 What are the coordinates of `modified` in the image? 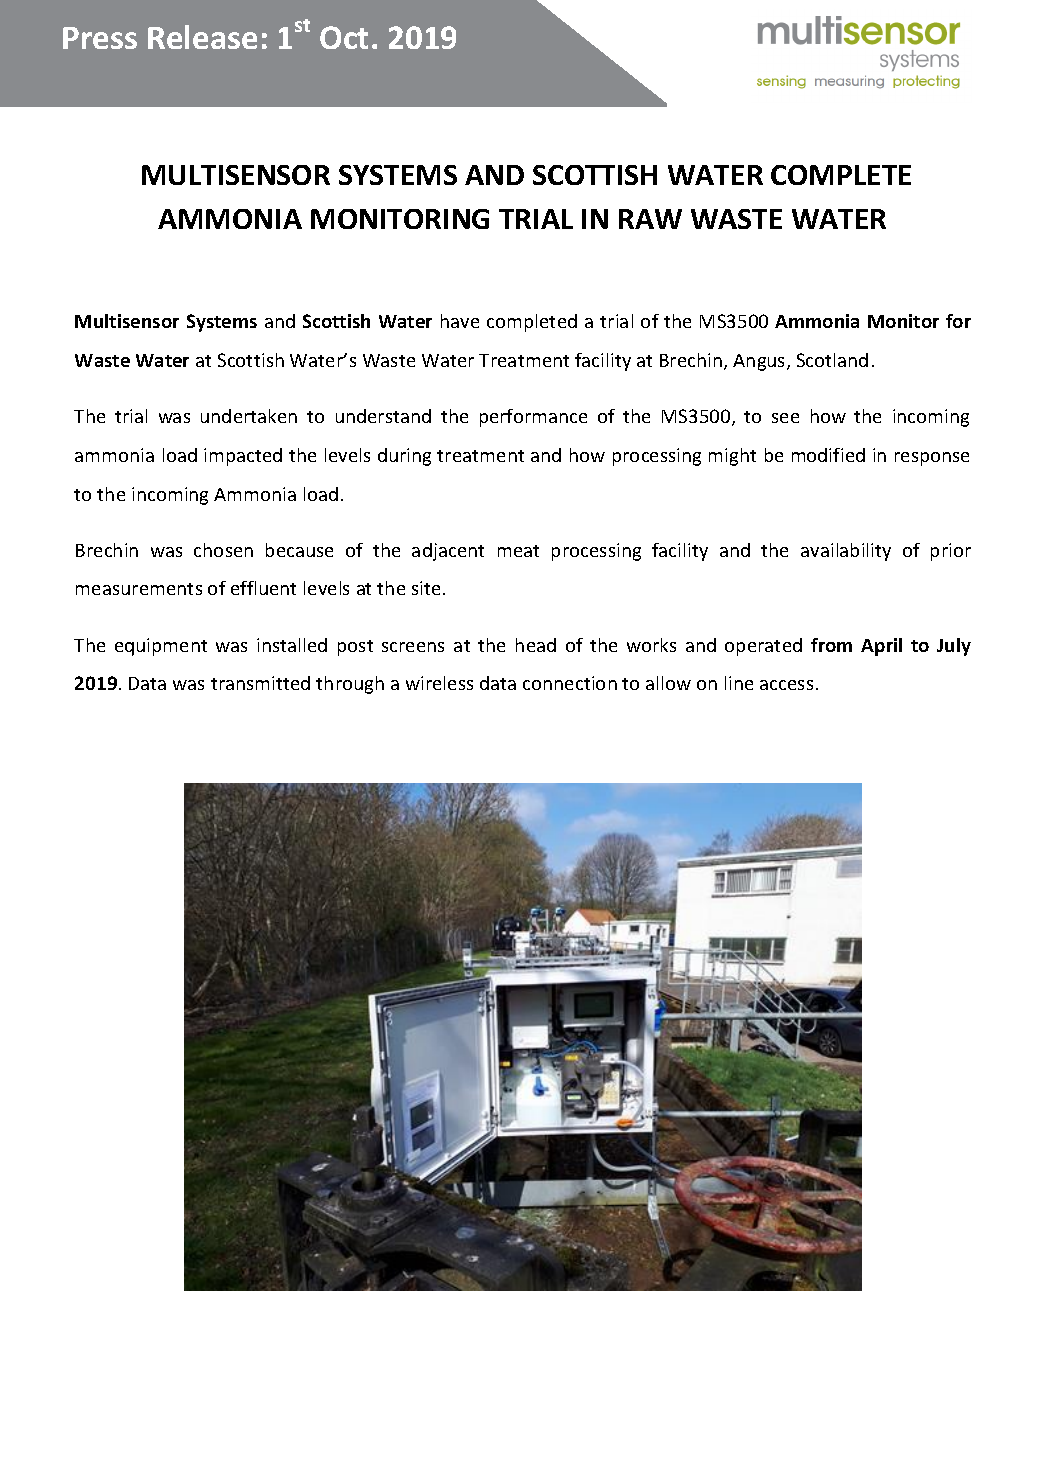 It's located at (828, 455).
